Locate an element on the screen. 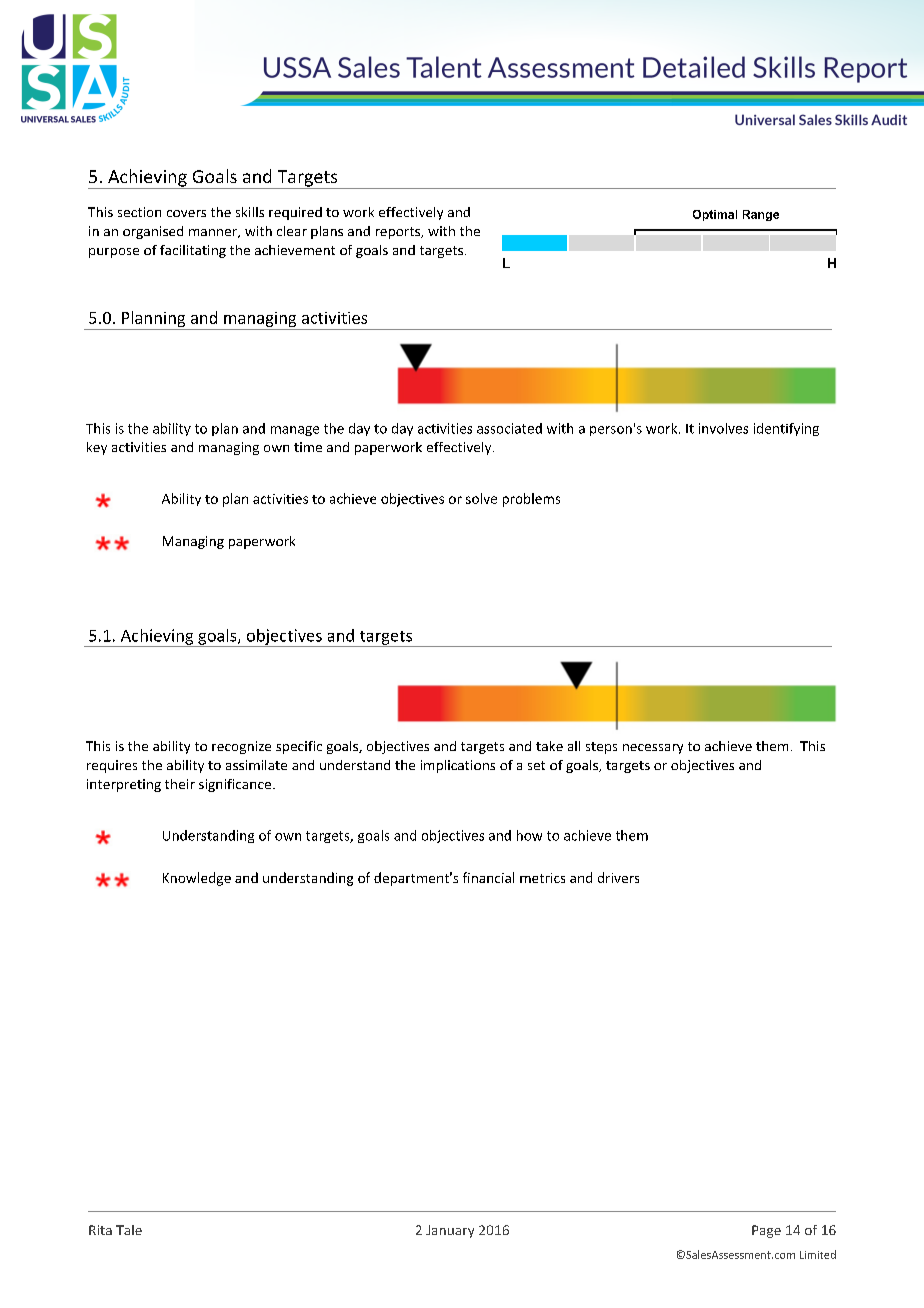 The image size is (924, 1308). reports is located at coordinates (399, 233).
